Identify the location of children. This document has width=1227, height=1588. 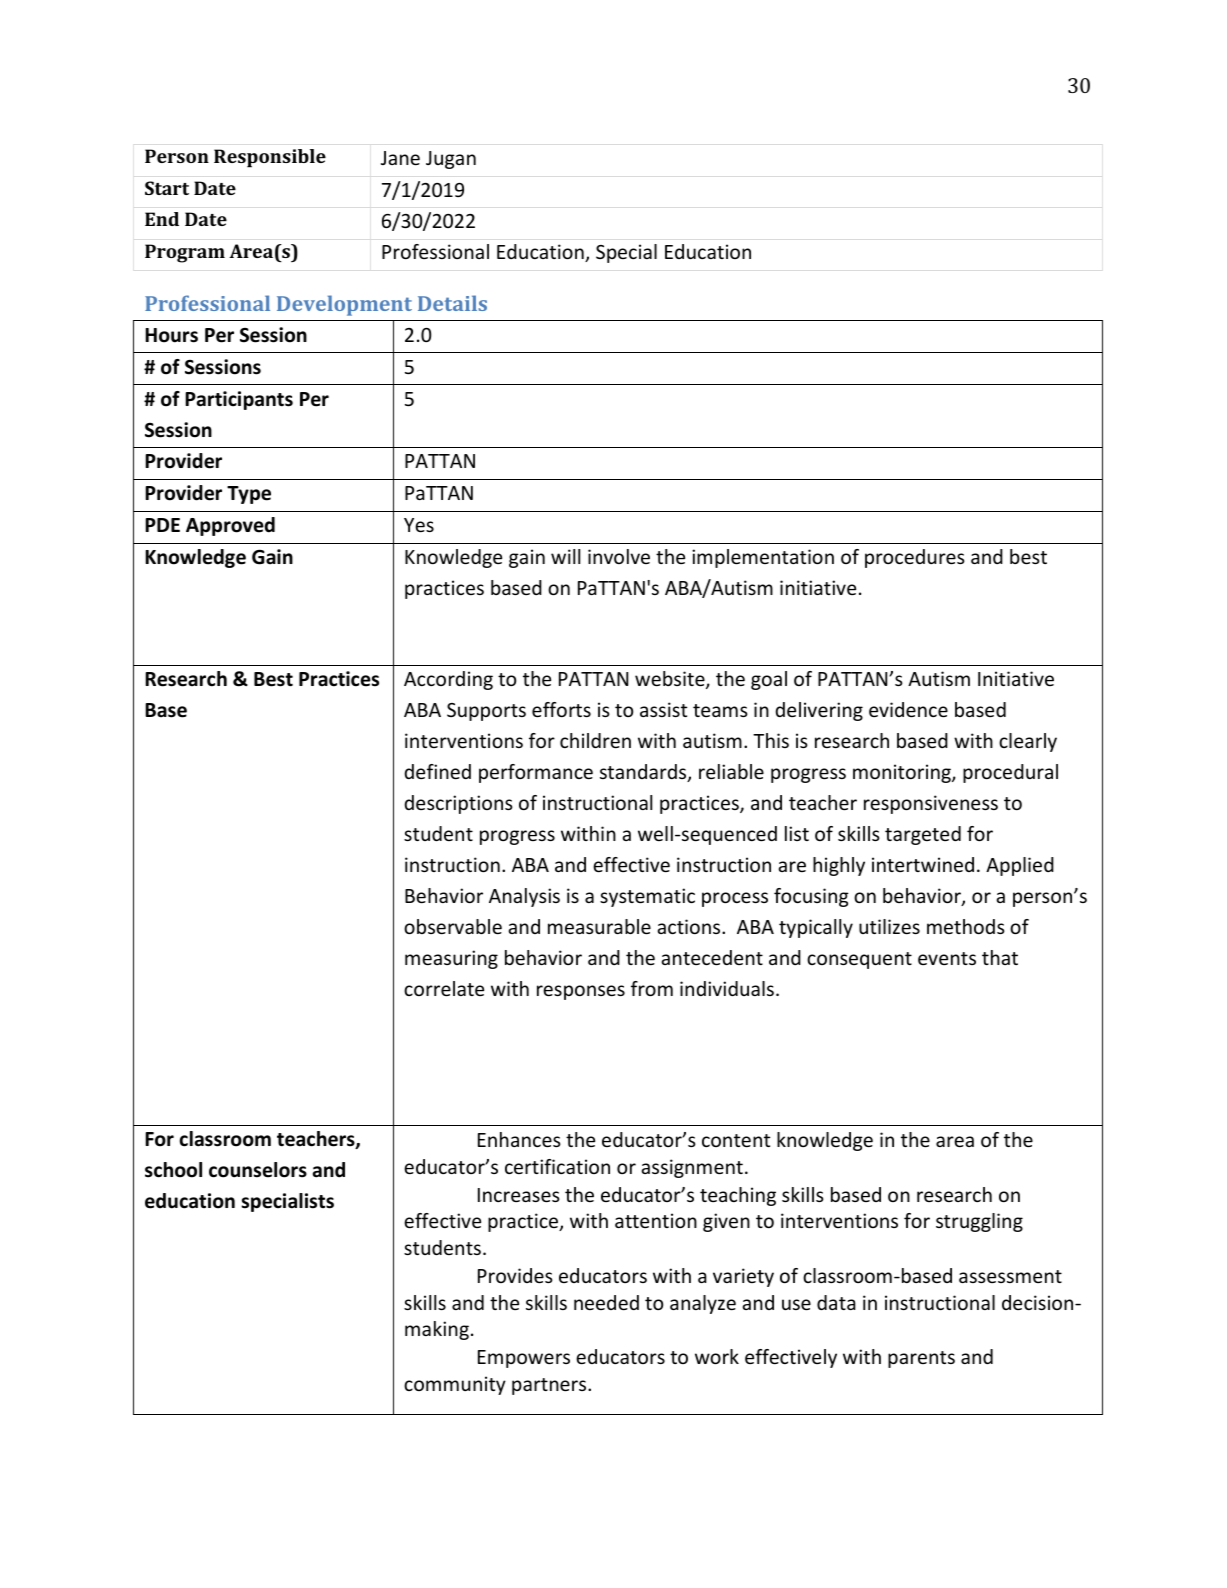
(595, 740).
